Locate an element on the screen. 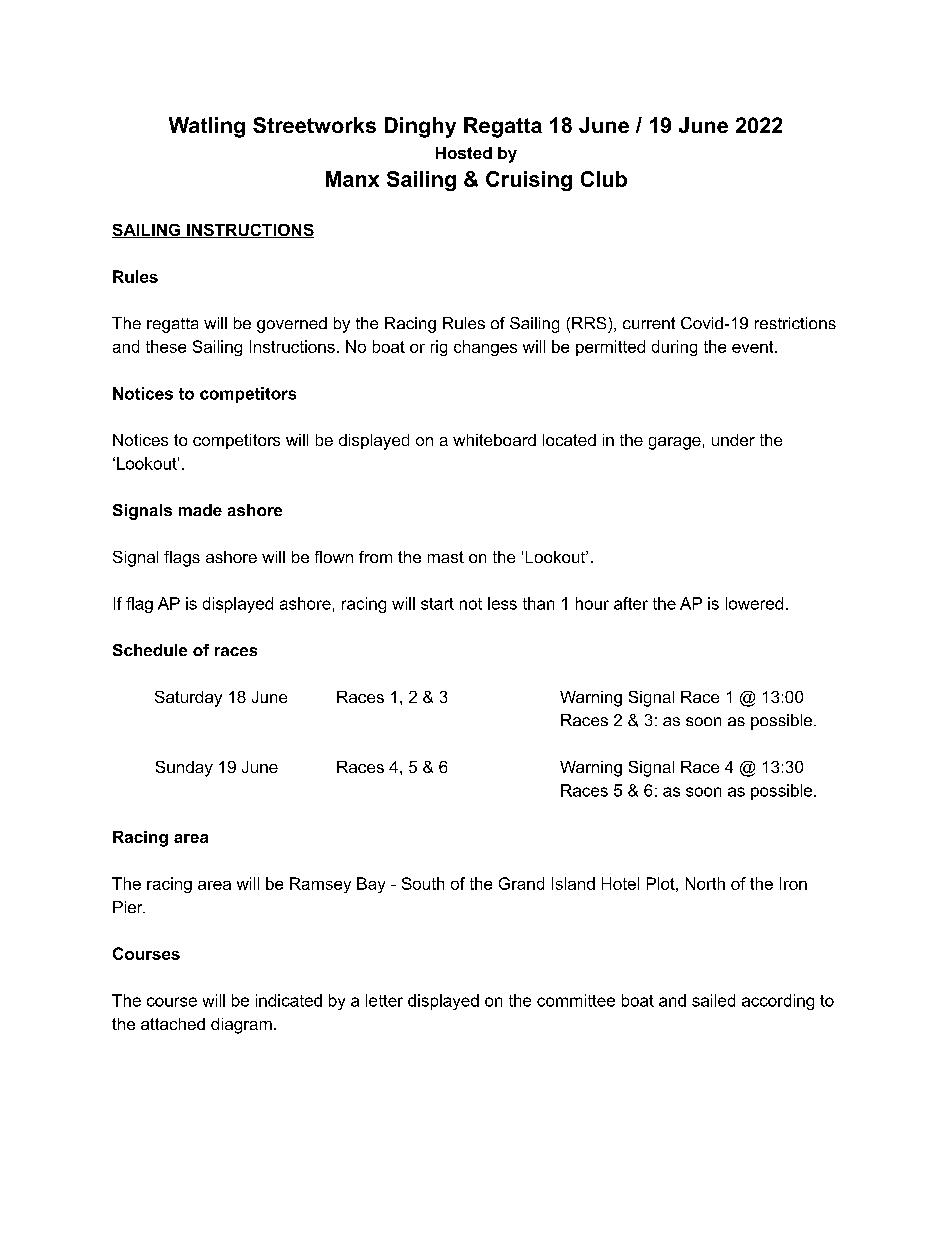  Hosted is located at coordinates (464, 153).
